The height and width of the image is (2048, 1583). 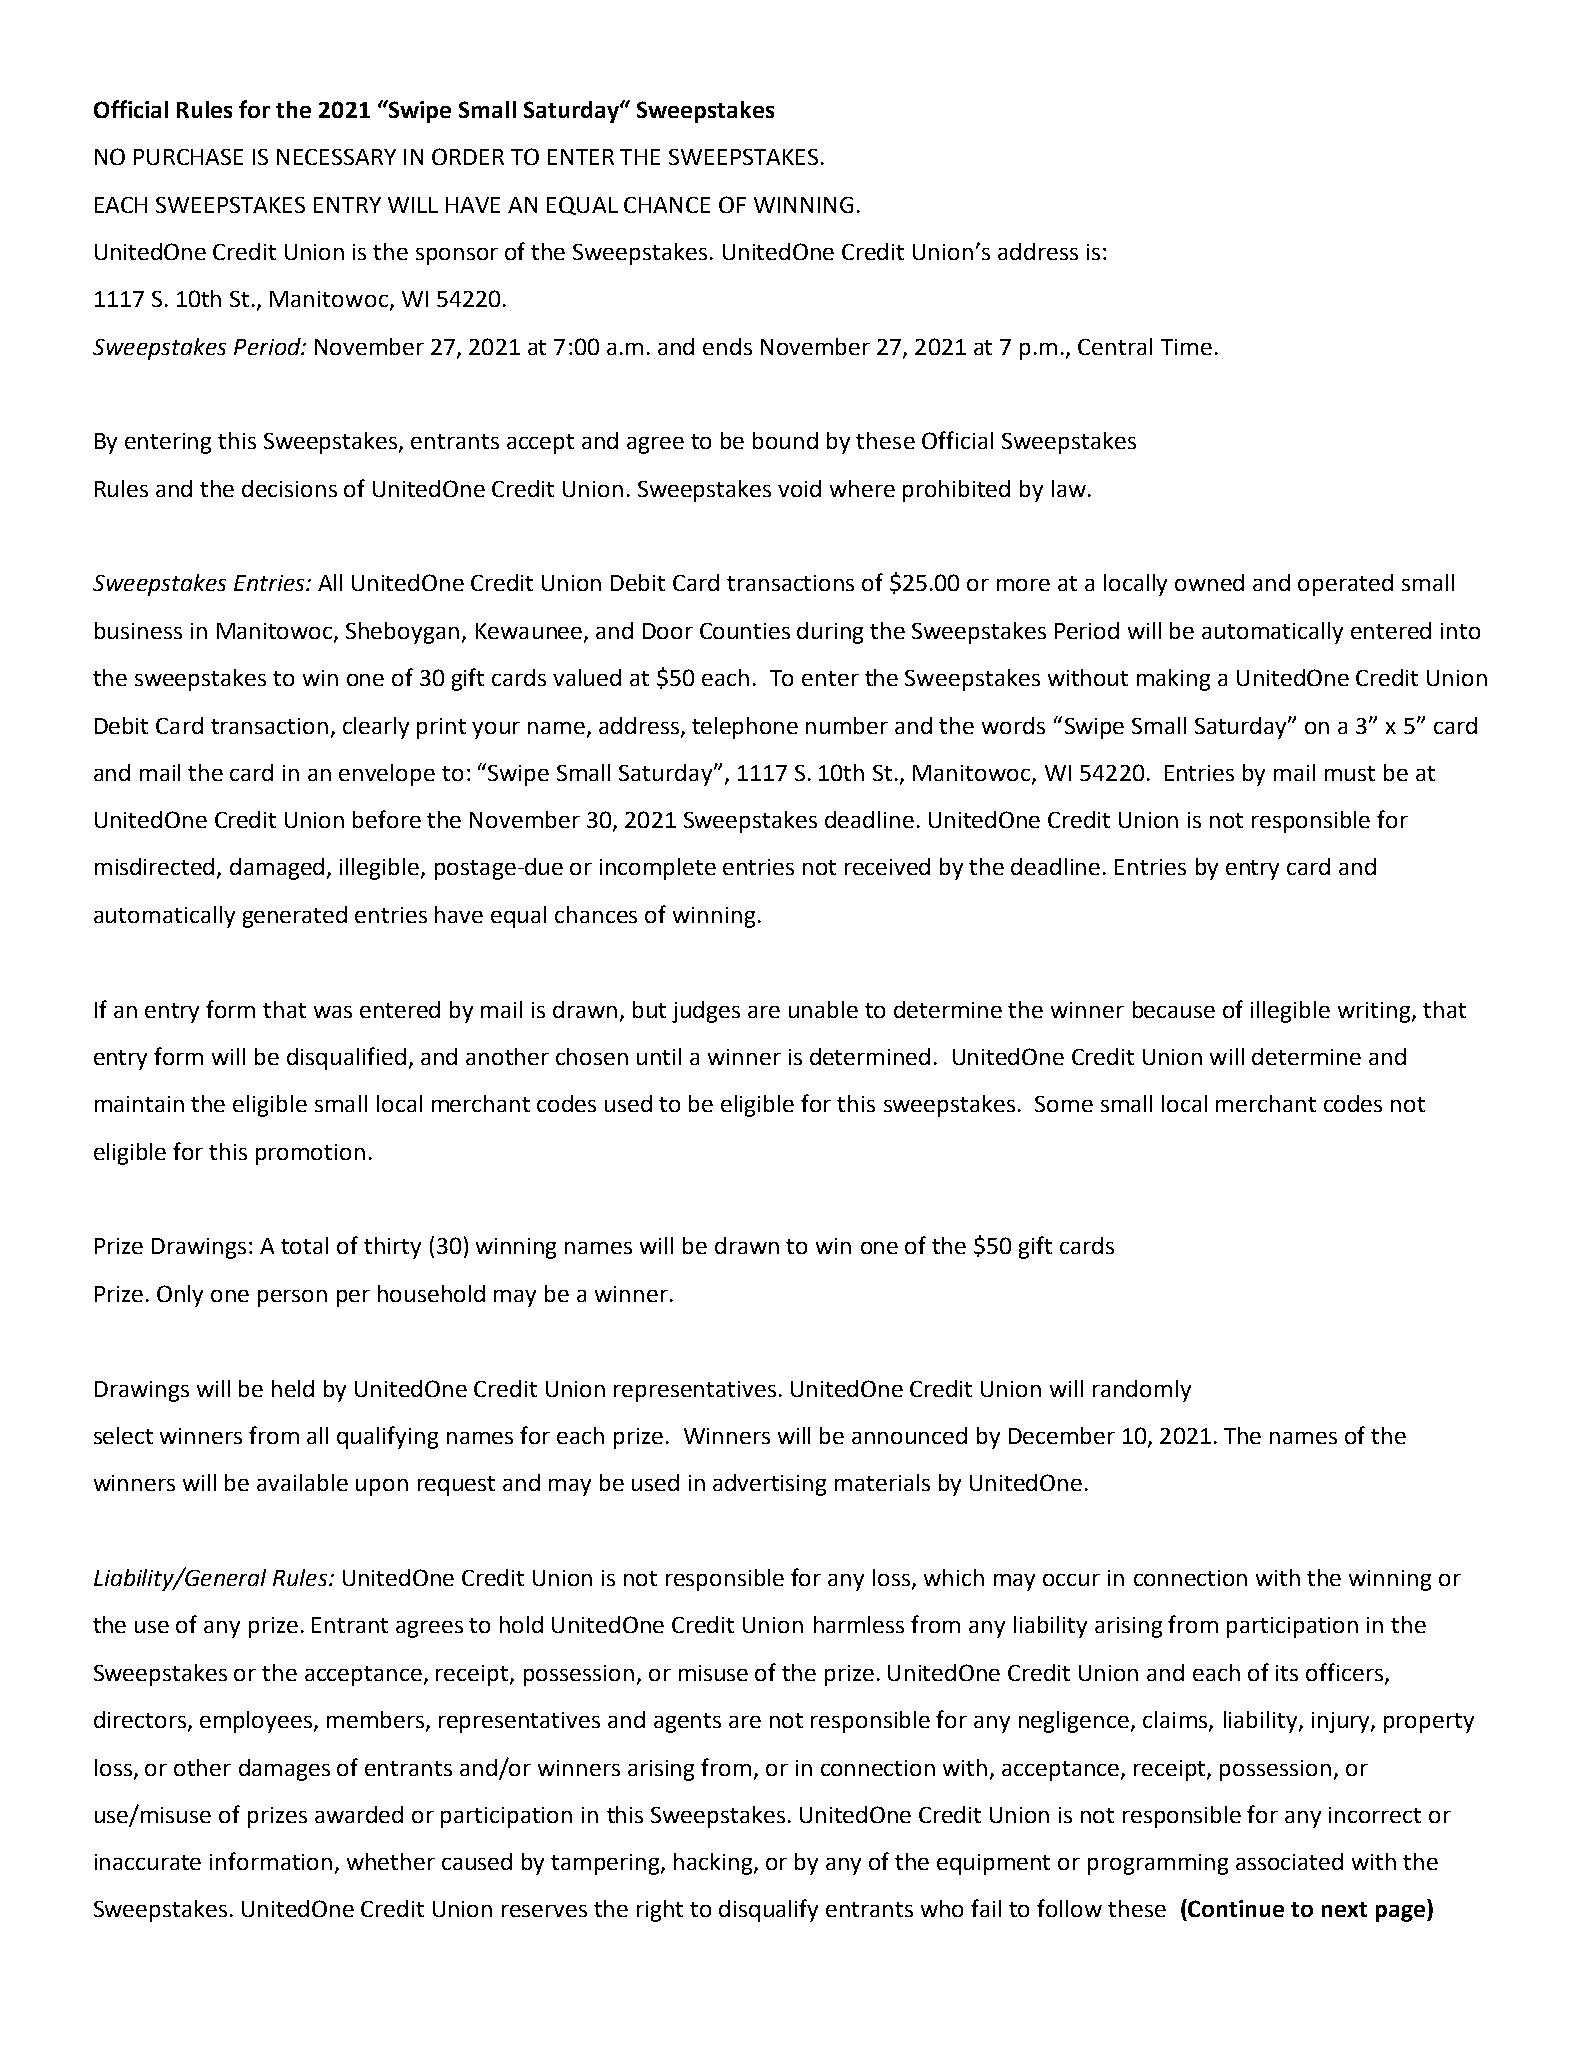 What do you see at coordinates (714, 1864) in the image?
I see `hacking` at bounding box center [714, 1864].
